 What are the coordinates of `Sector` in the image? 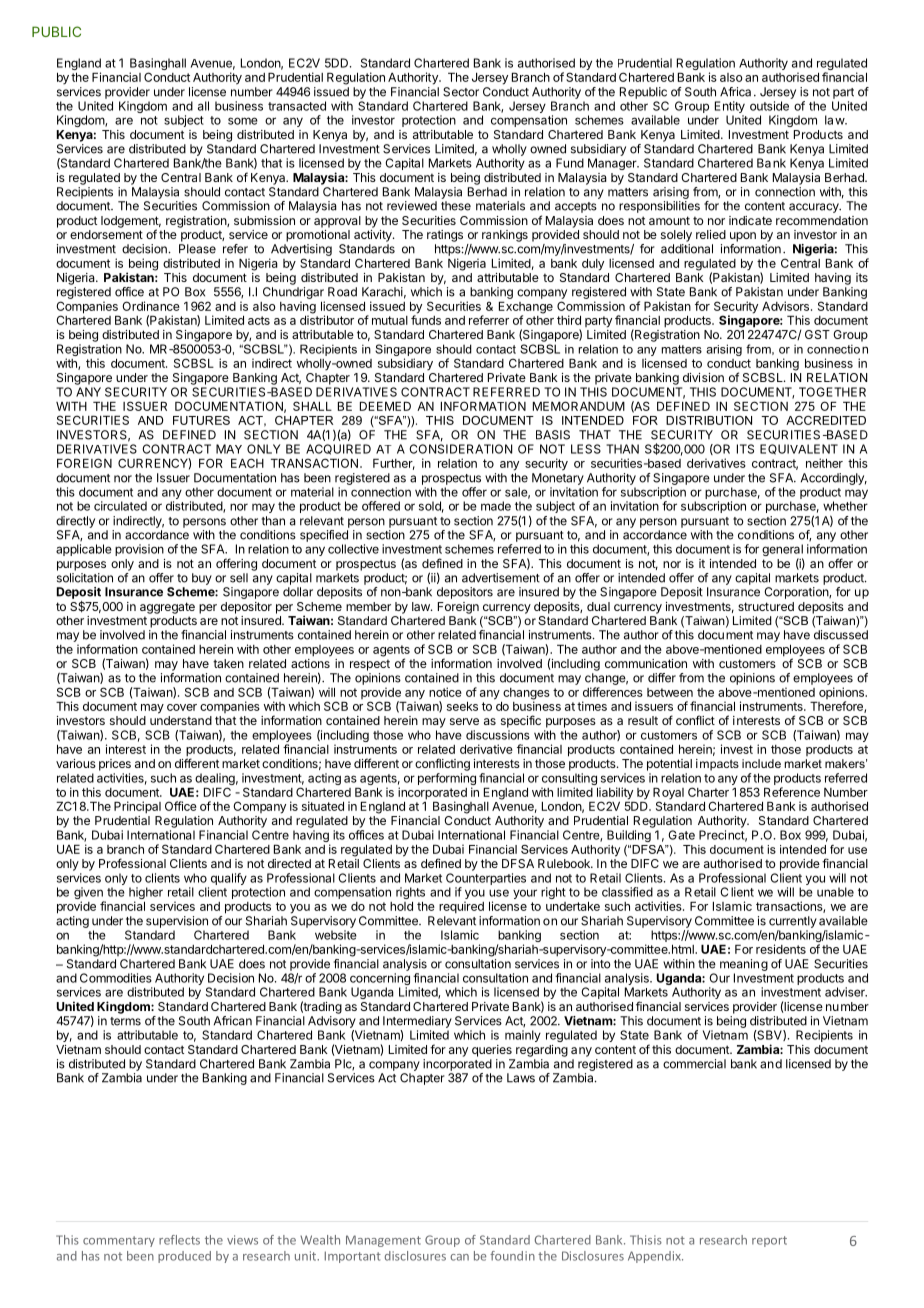 It's located at (461, 92).
